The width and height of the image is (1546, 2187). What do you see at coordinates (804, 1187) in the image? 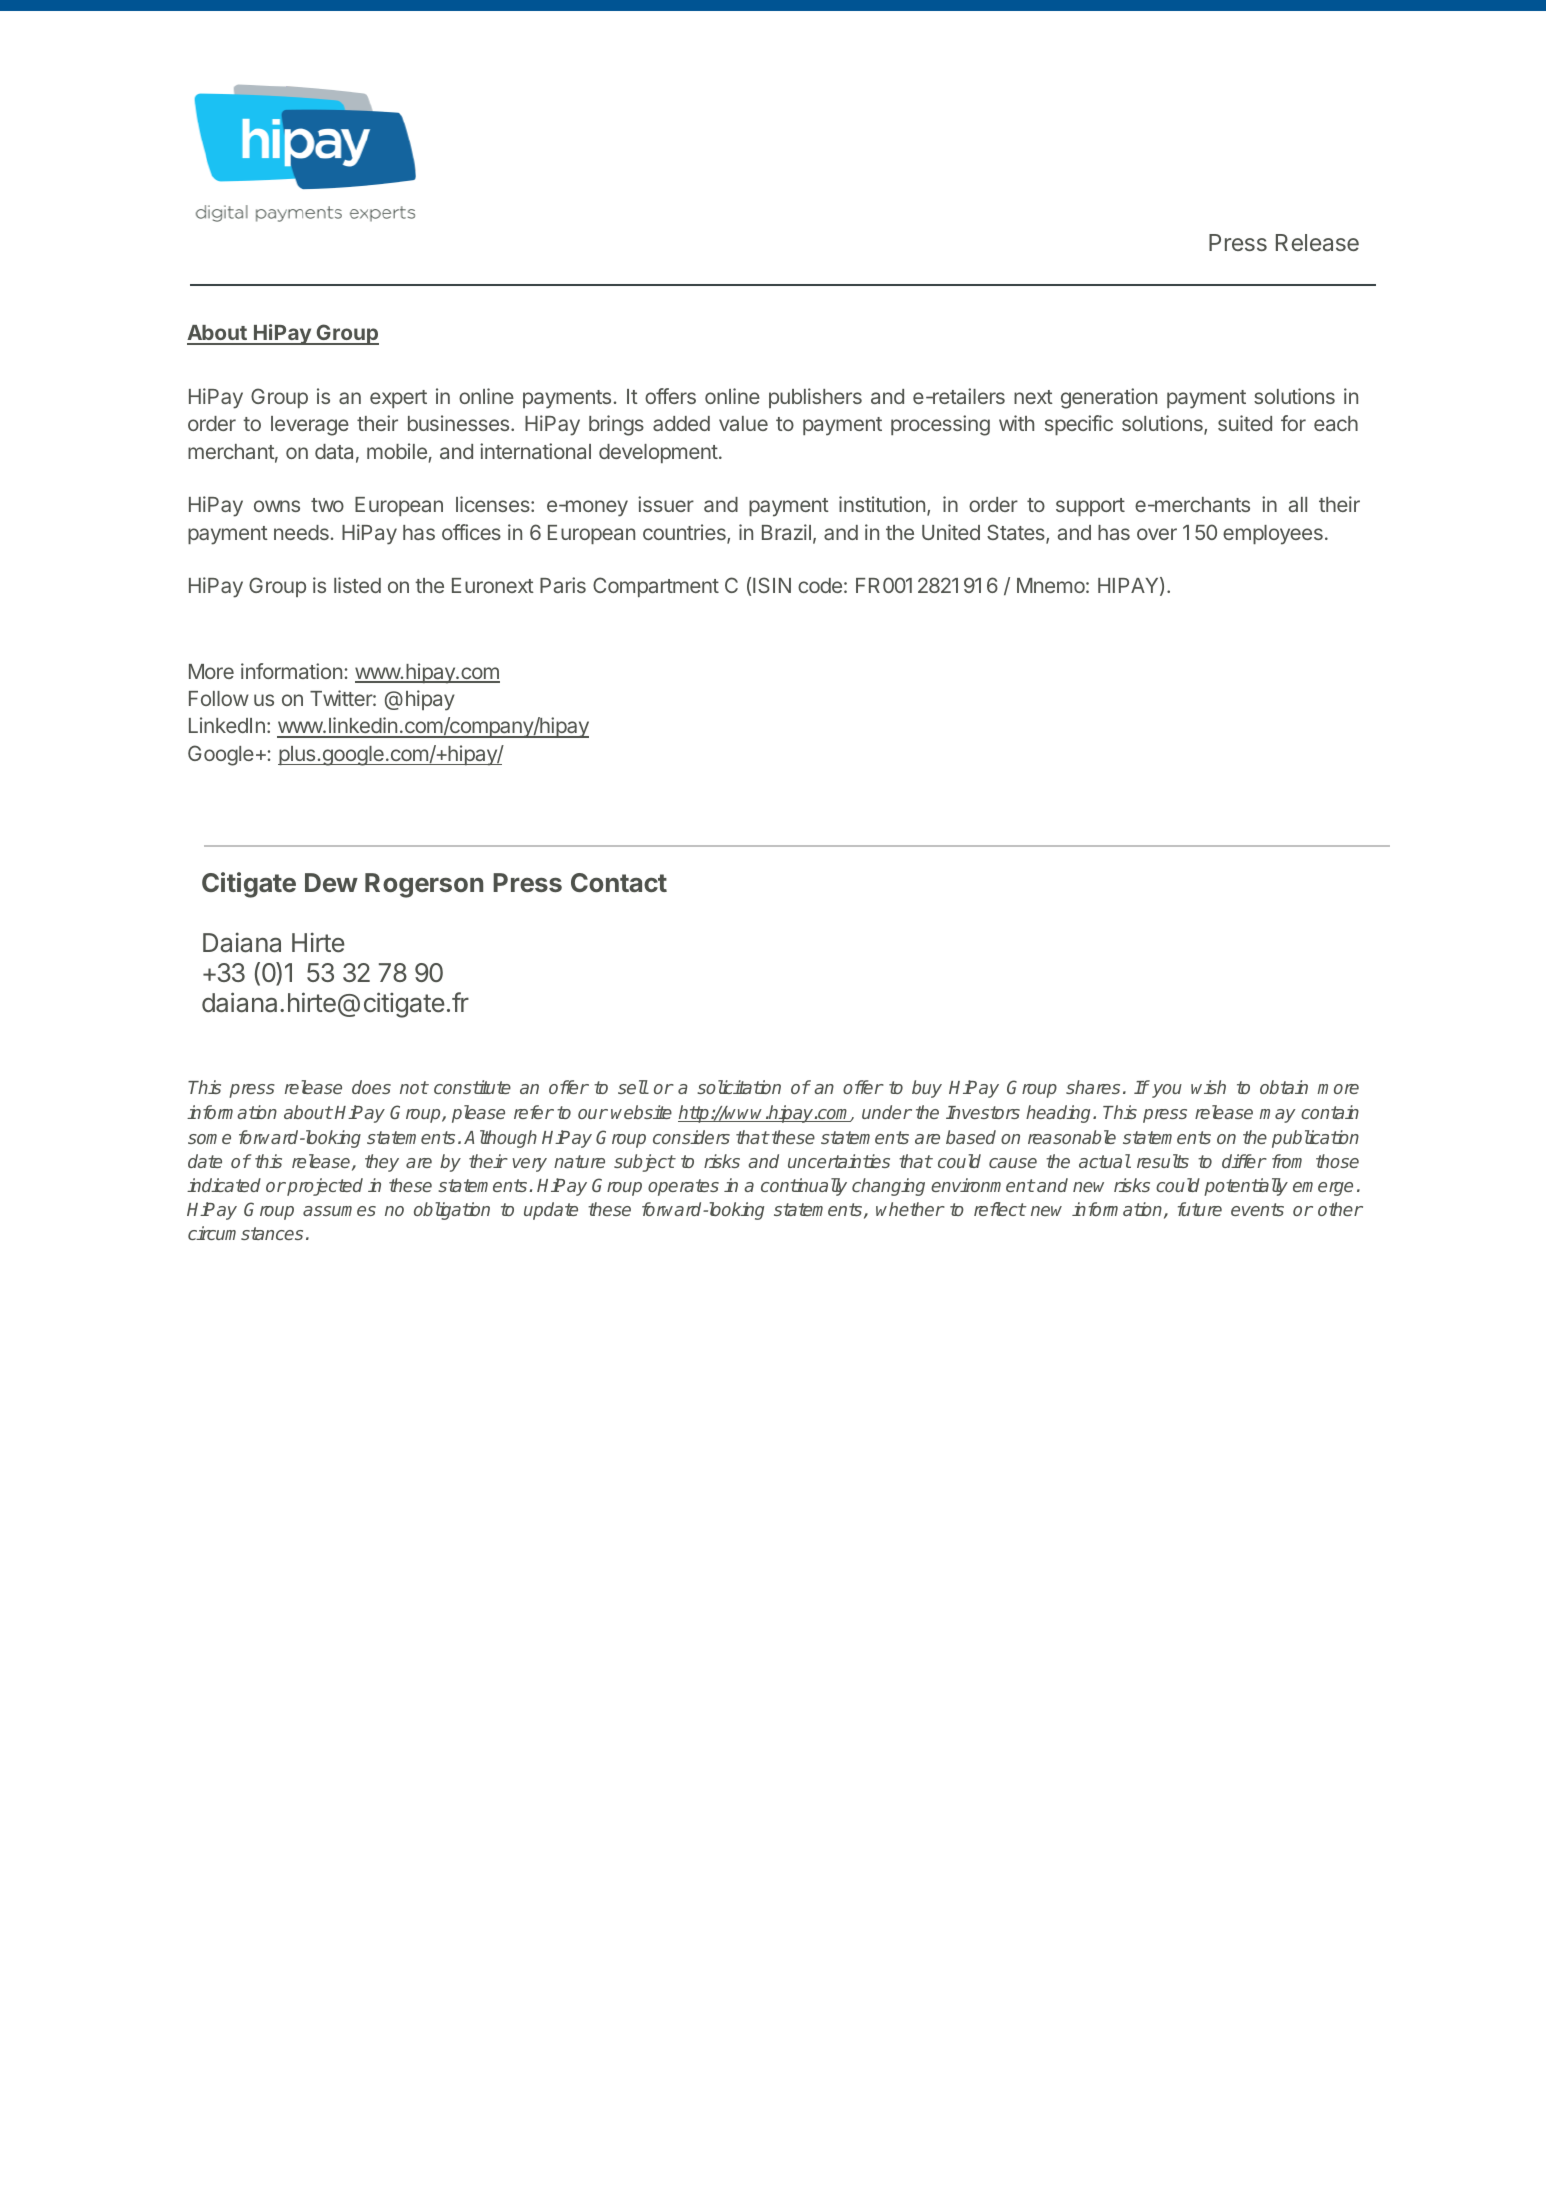
I see `continually` at bounding box center [804, 1187].
